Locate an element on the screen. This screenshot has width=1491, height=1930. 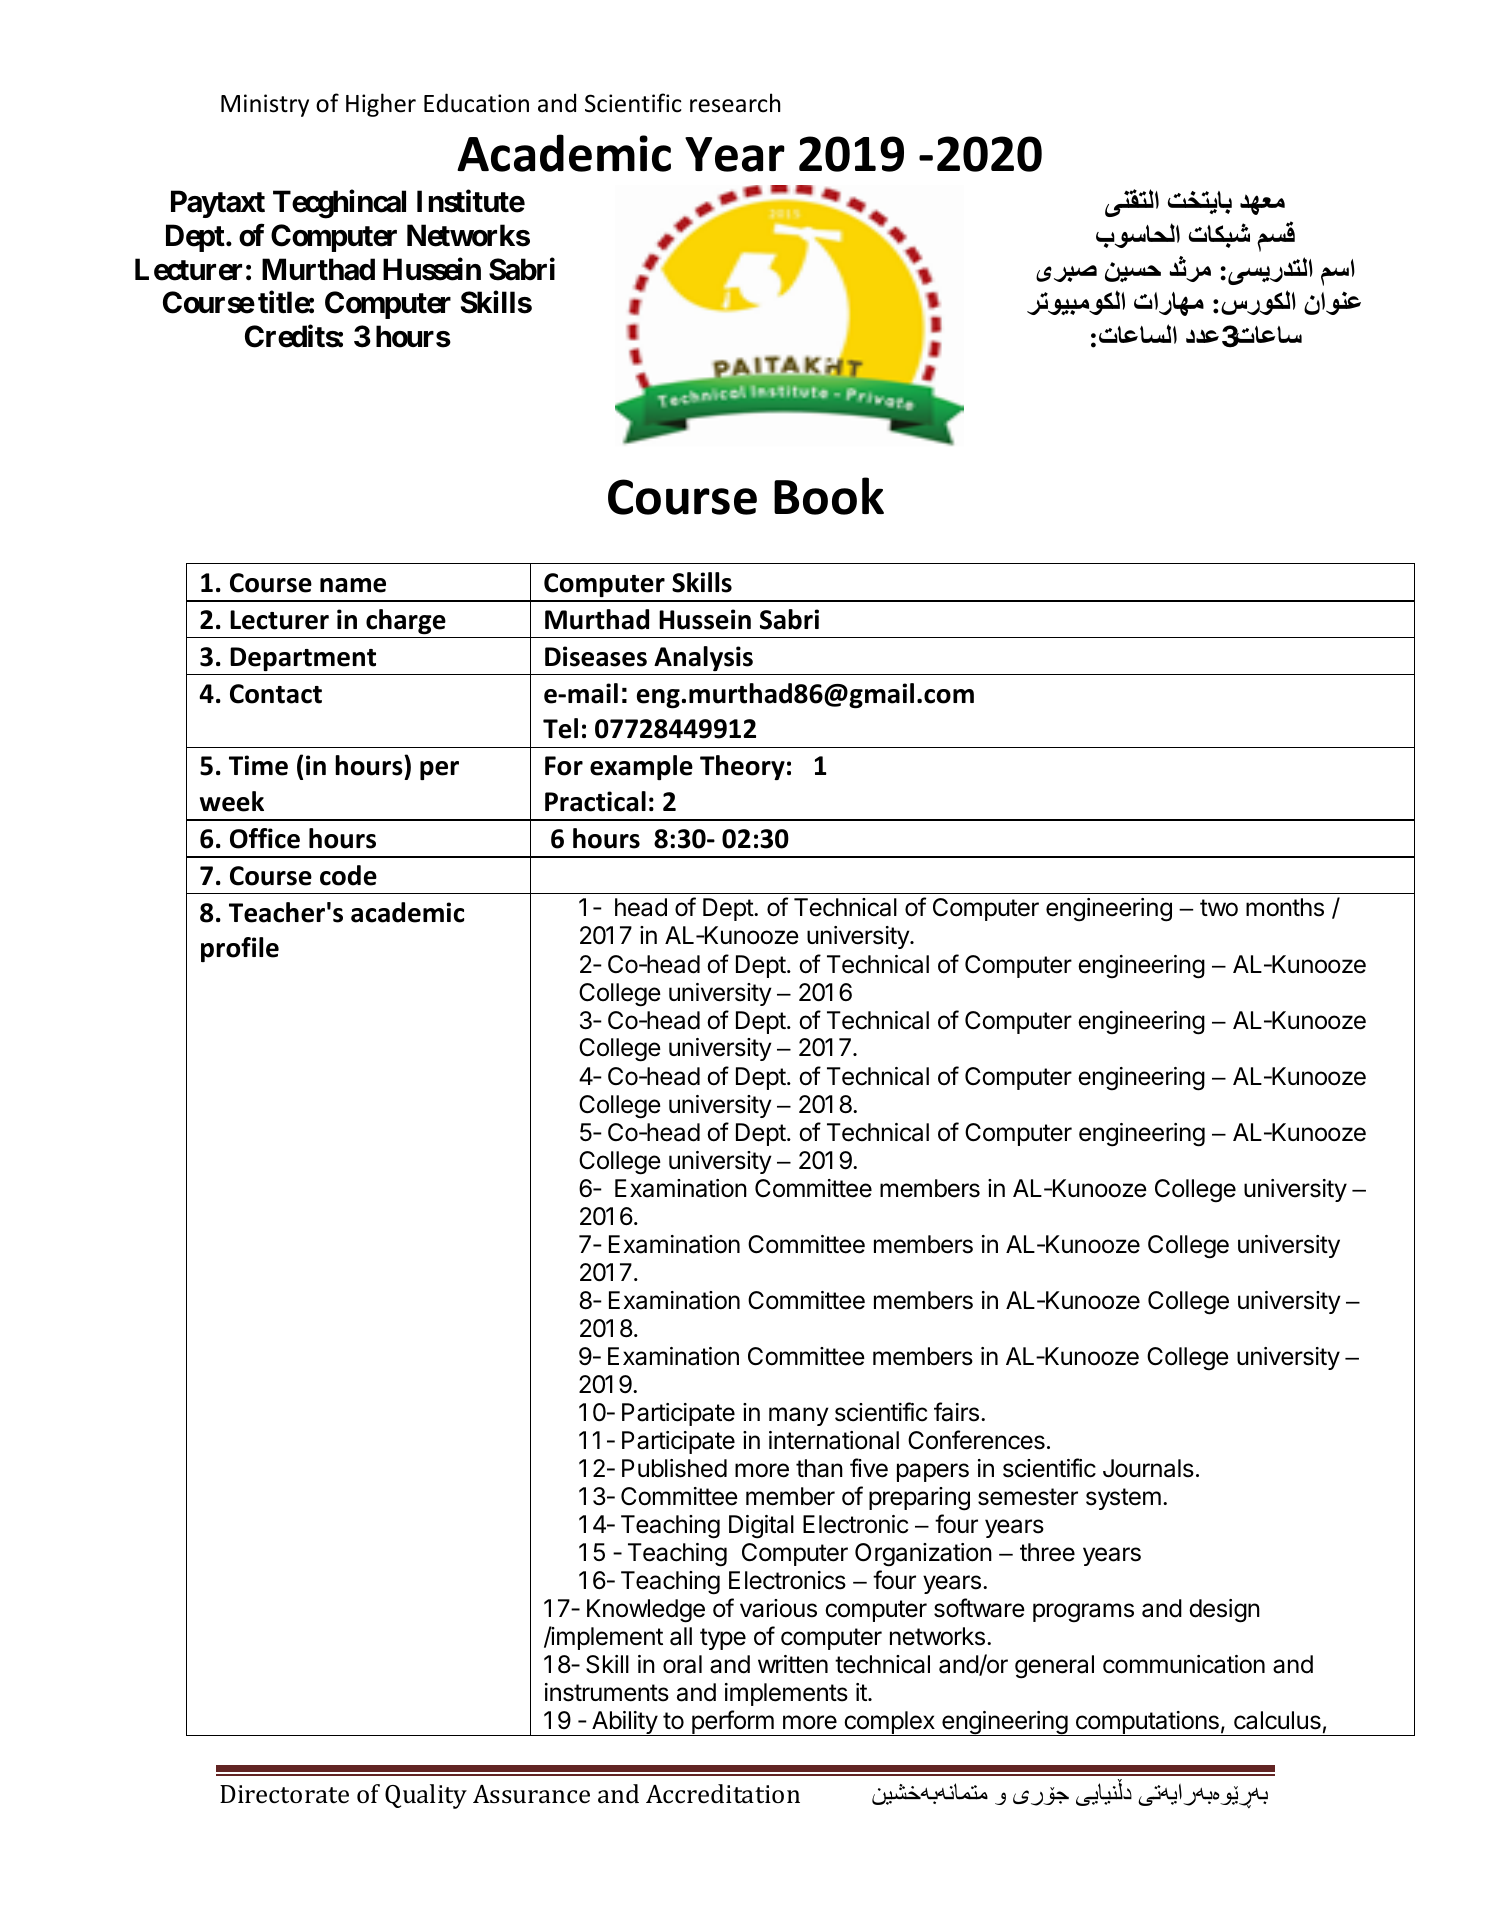
research is located at coordinates (735, 103).
